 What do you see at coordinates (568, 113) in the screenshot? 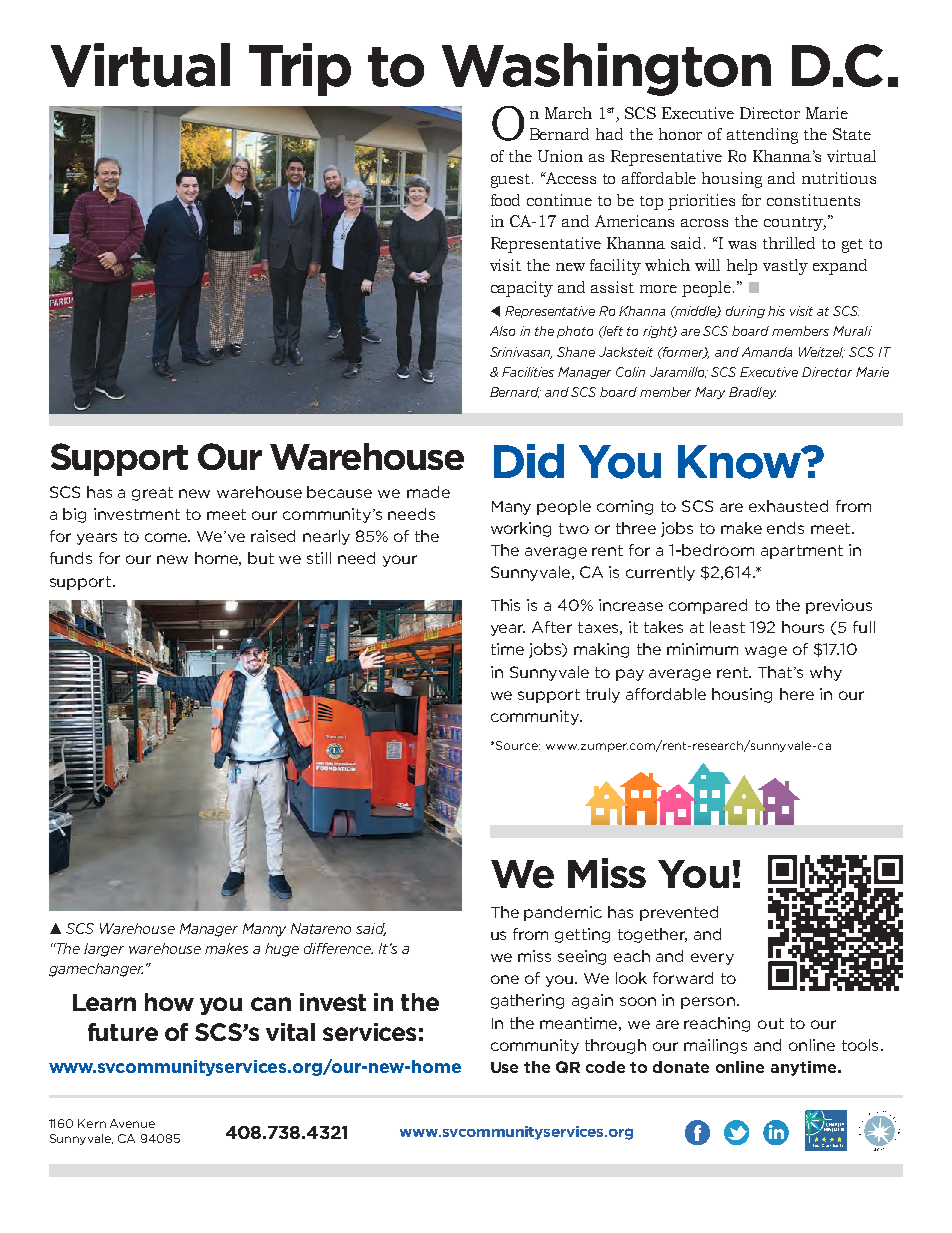
I see `March` at bounding box center [568, 113].
